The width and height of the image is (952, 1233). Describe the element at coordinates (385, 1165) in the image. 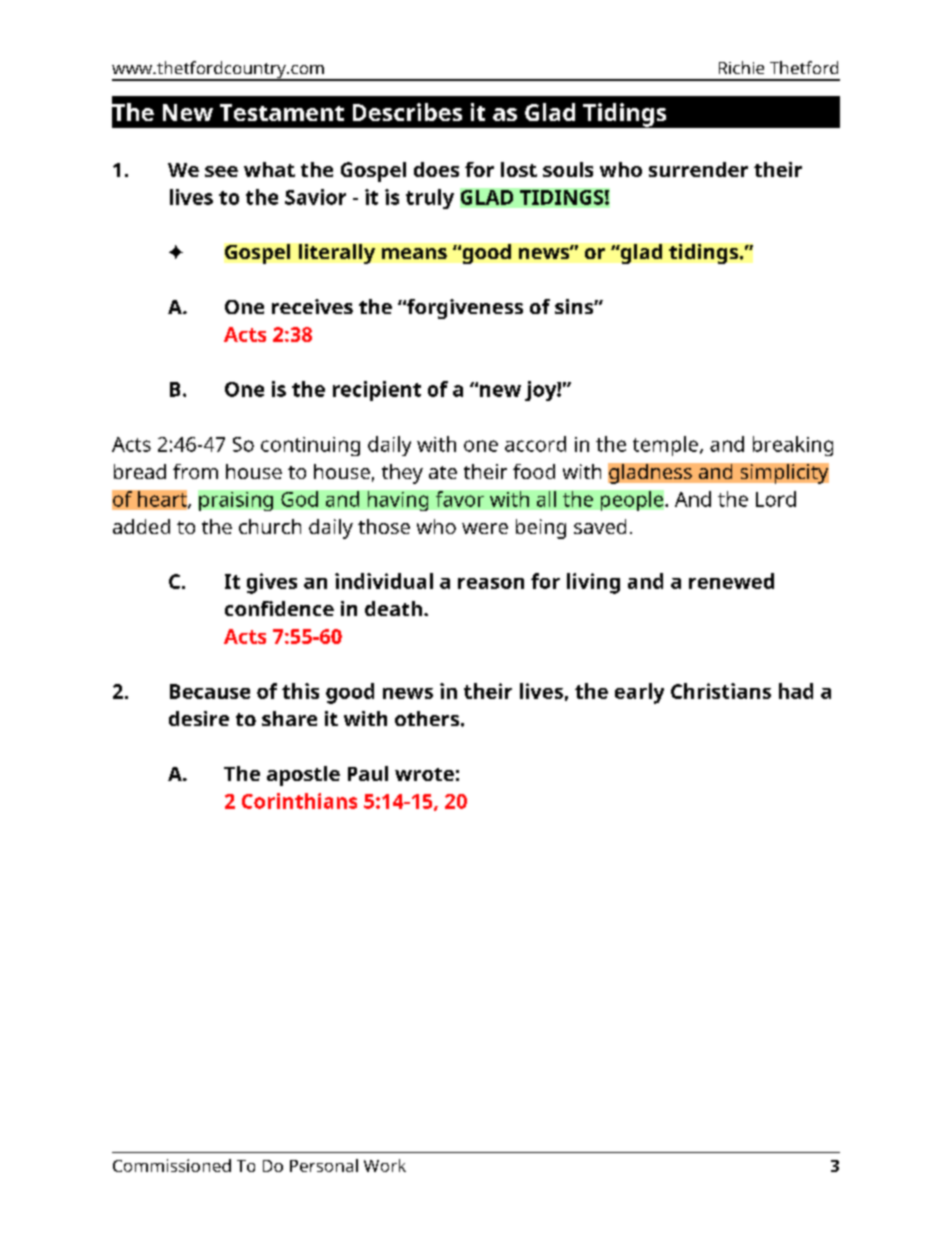

I see `Work` at that location.
